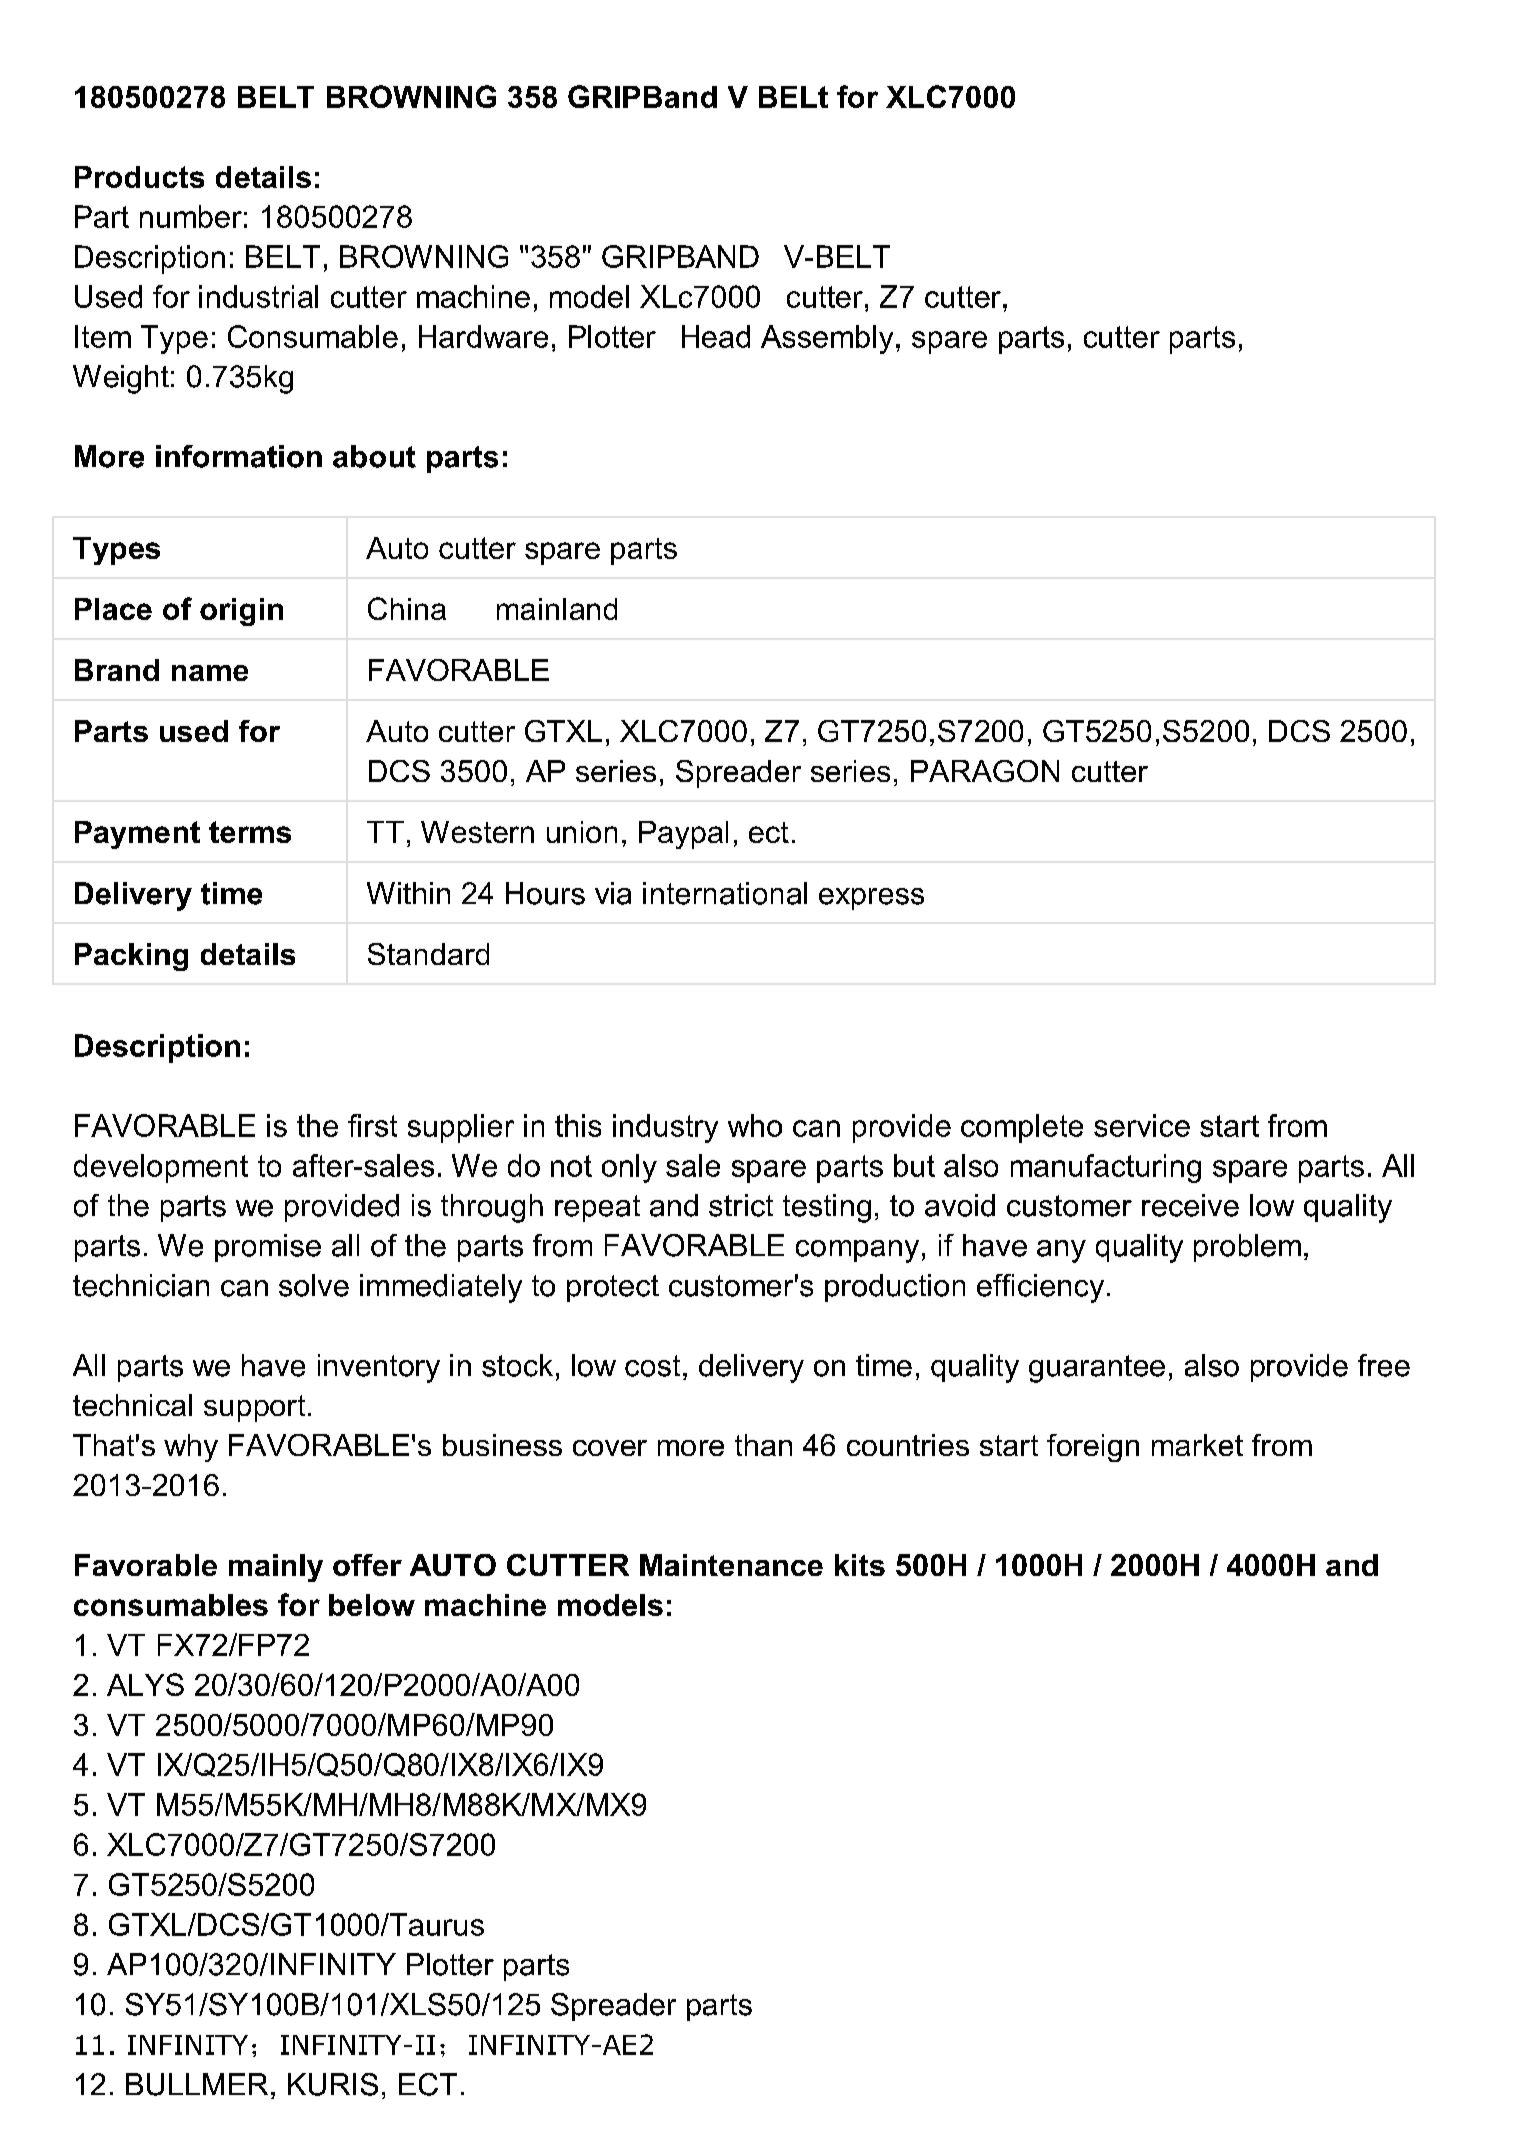  What do you see at coordinates (276, 1568) in the screenshot?
I see `mainly` at bounding box center [276, 1568].
